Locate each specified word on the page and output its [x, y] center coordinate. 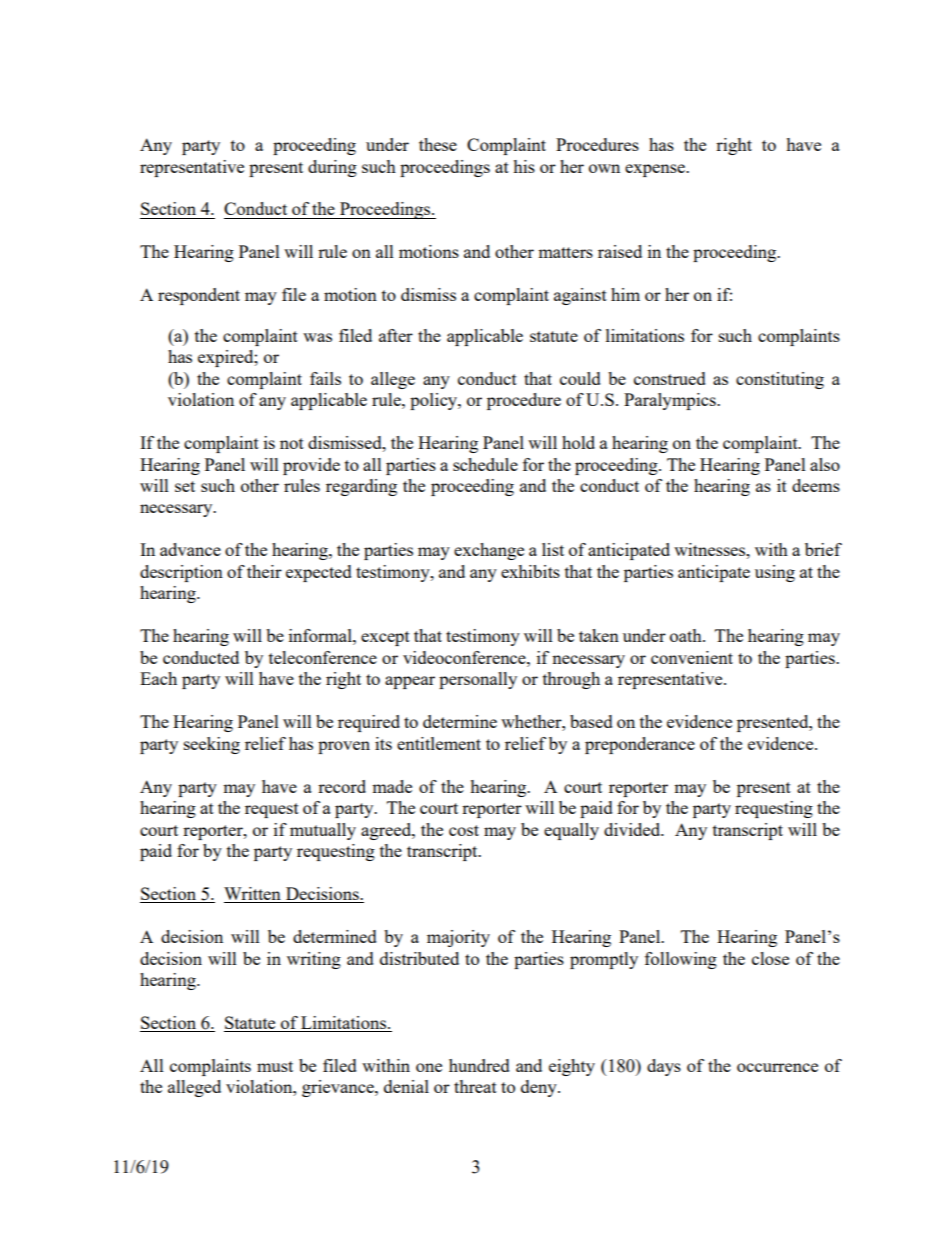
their [264, 571]
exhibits [530, 571]
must [275, 1066]
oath [687, 635]
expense [656, 170]
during [332, 168]
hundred [479, 1065]
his [524, 166]
